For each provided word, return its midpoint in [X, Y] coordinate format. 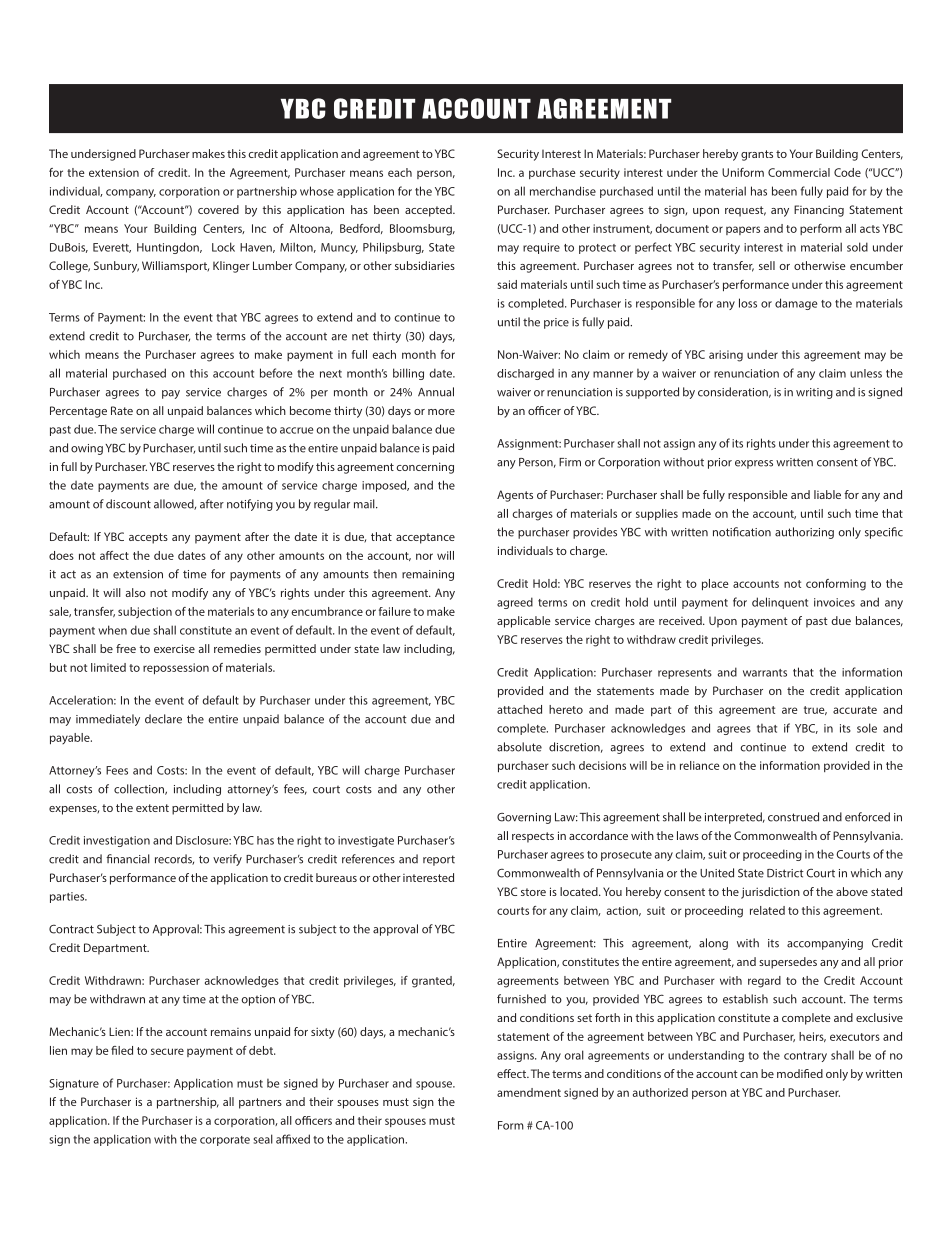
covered [218, 209]
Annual [436, 392]
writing [814, 393]
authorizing [804, 533]
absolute [519, 747]
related [767, 910]
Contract [71, 929]
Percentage [78, 412]
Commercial [799, 172]
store [533, 892]
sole [867, 728]
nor [424, 556]
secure [167, 1051]
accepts [148, 538]
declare [163, 719]
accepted [429, 211]
